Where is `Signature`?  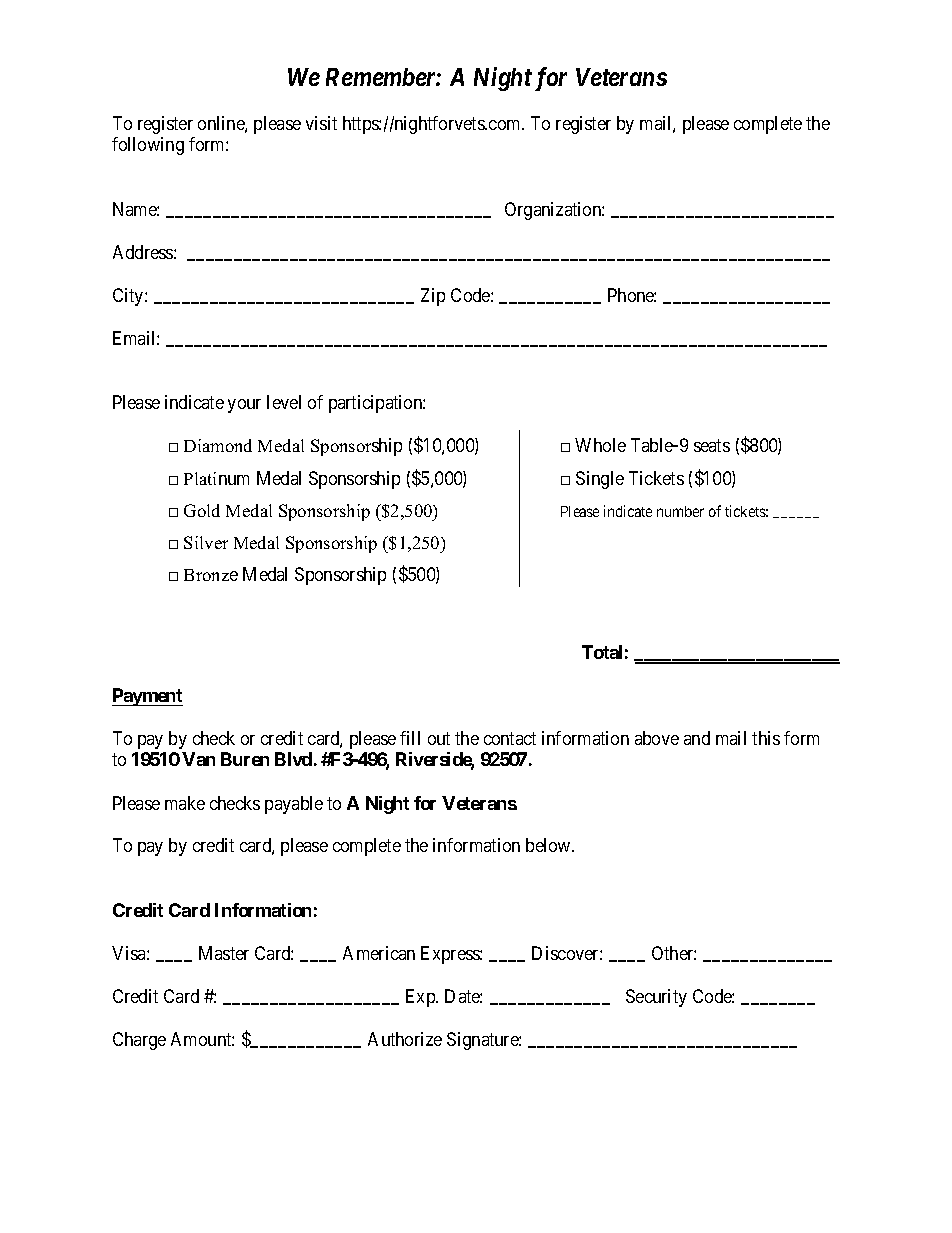 Signature is located at coordinates (483, 1041).
